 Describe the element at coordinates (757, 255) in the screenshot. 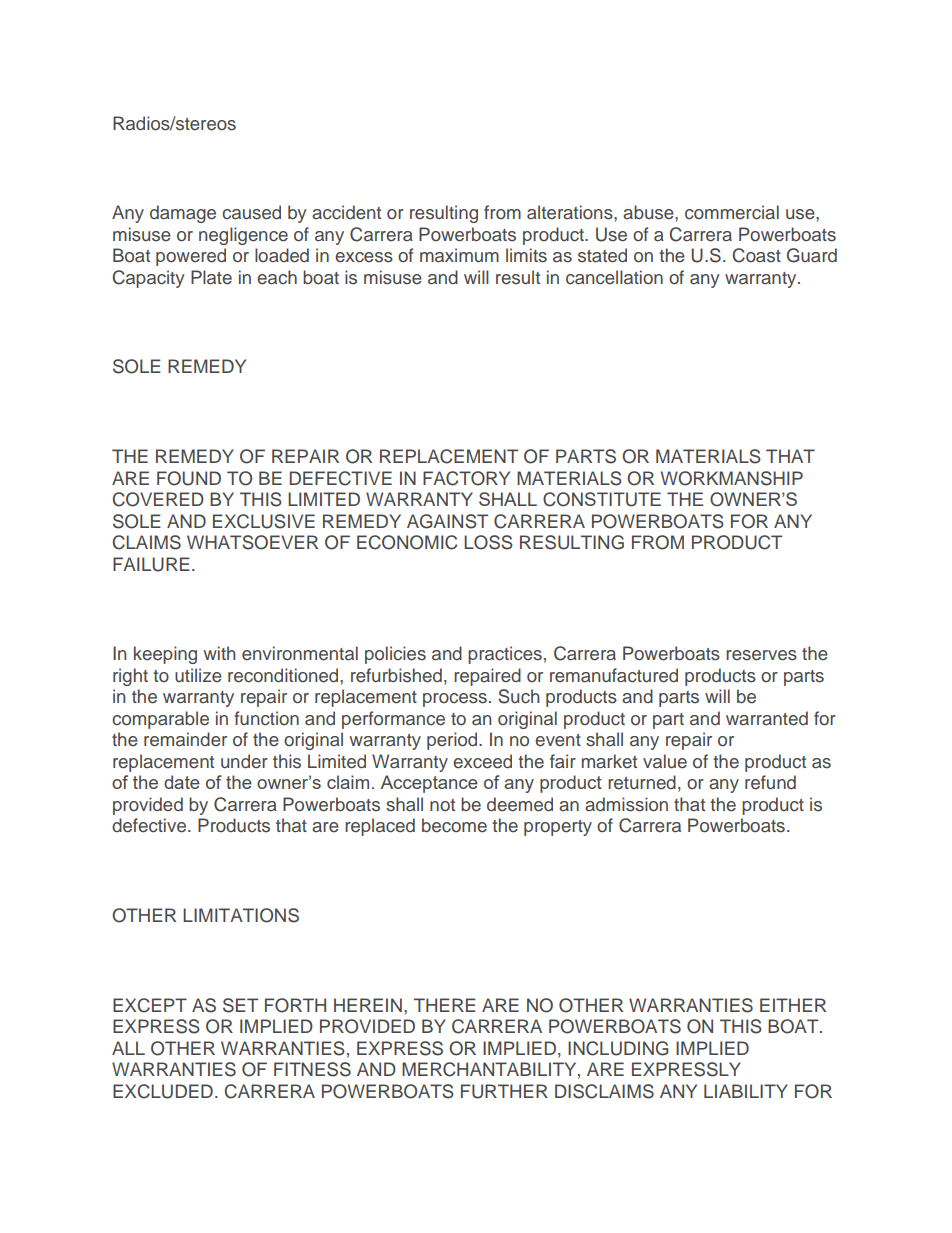

I see `Coast` at that location.
